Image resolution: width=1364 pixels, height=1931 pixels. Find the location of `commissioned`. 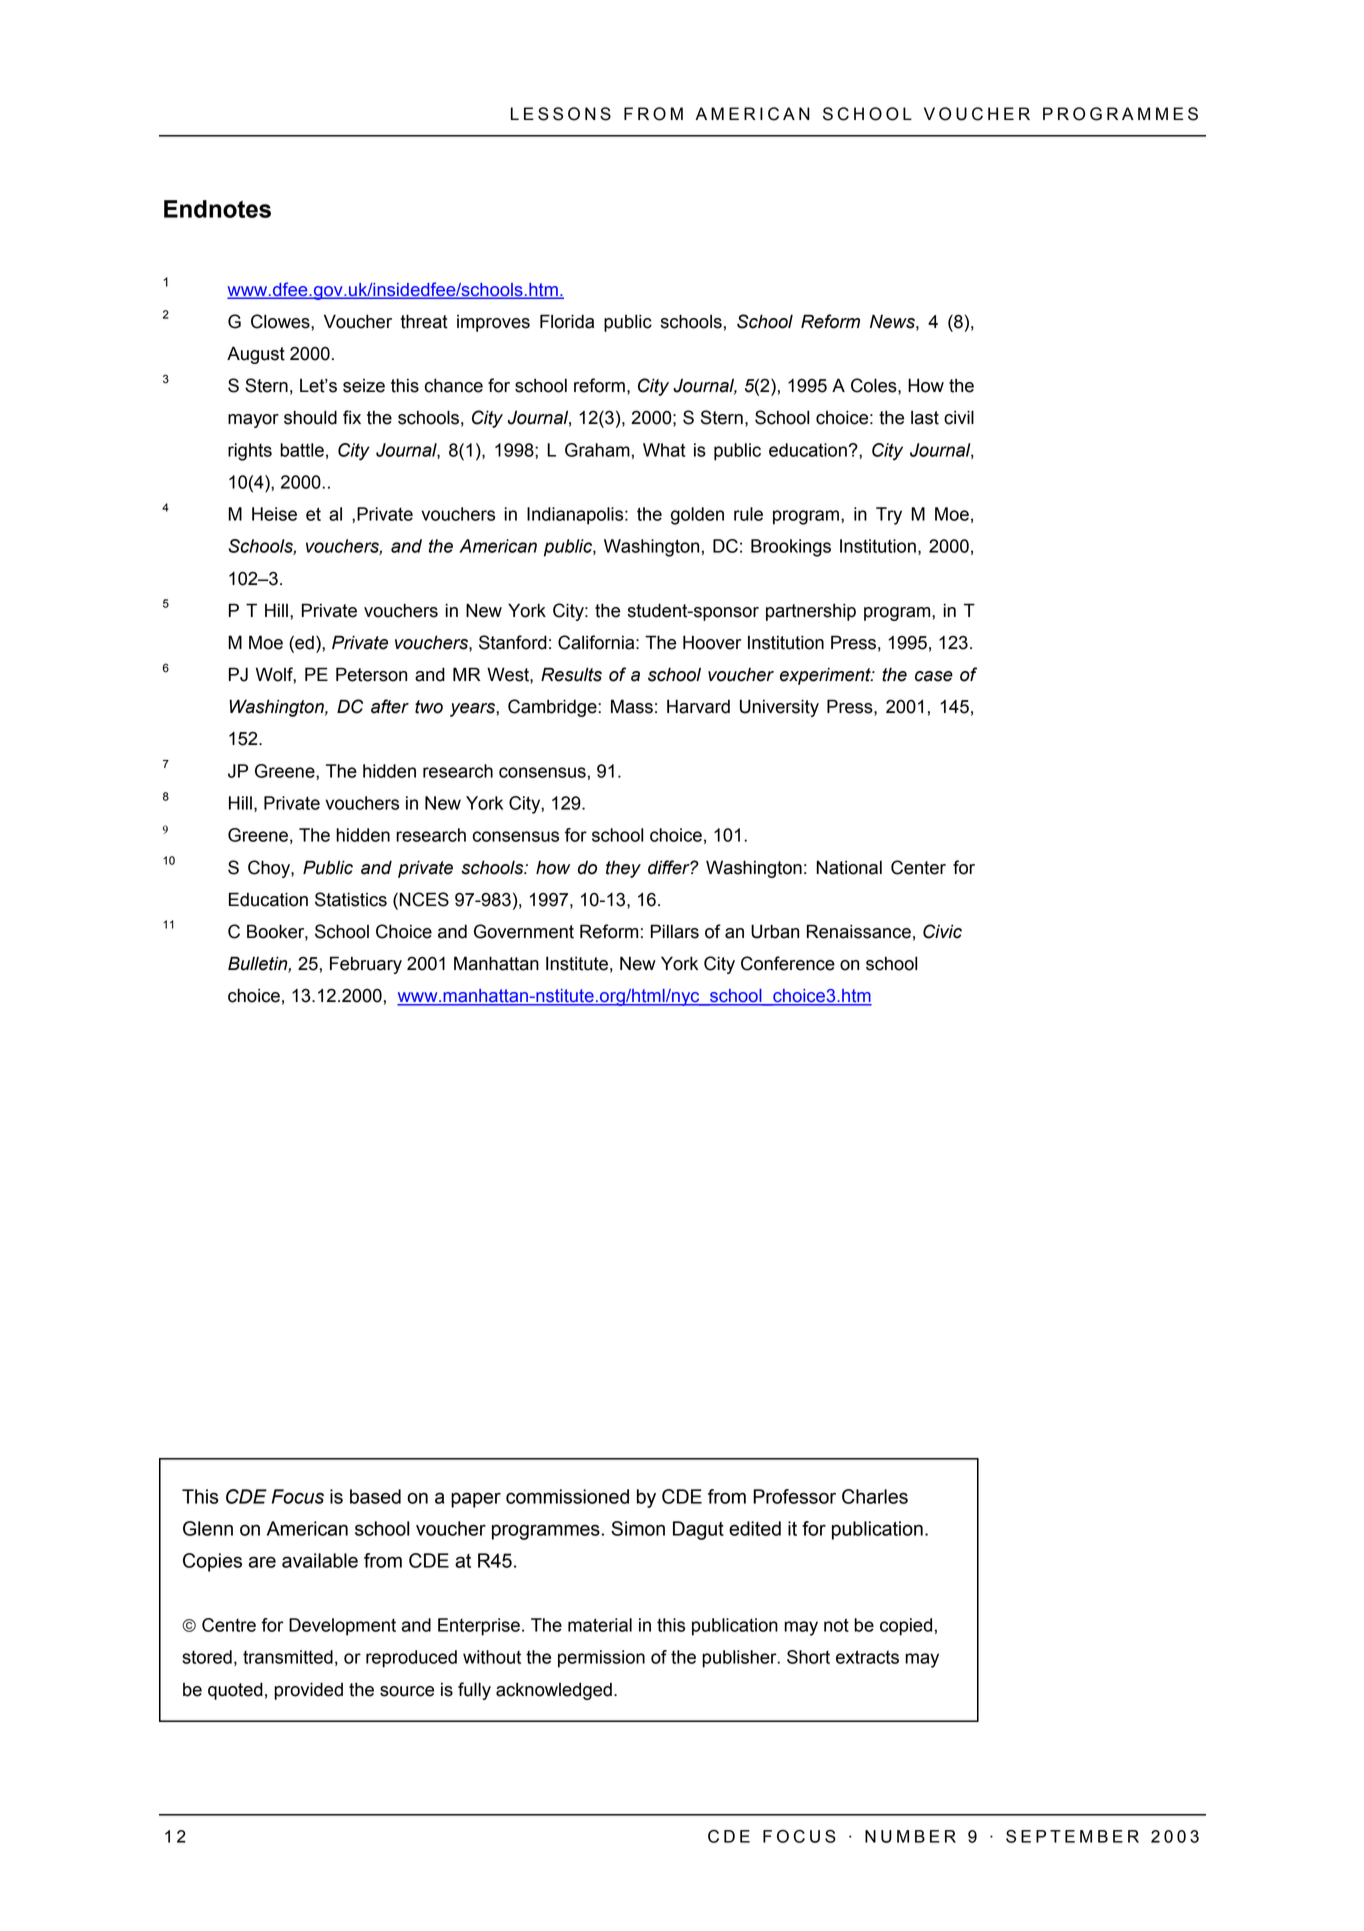

commissioned is located at coordinates (567, 1496).
